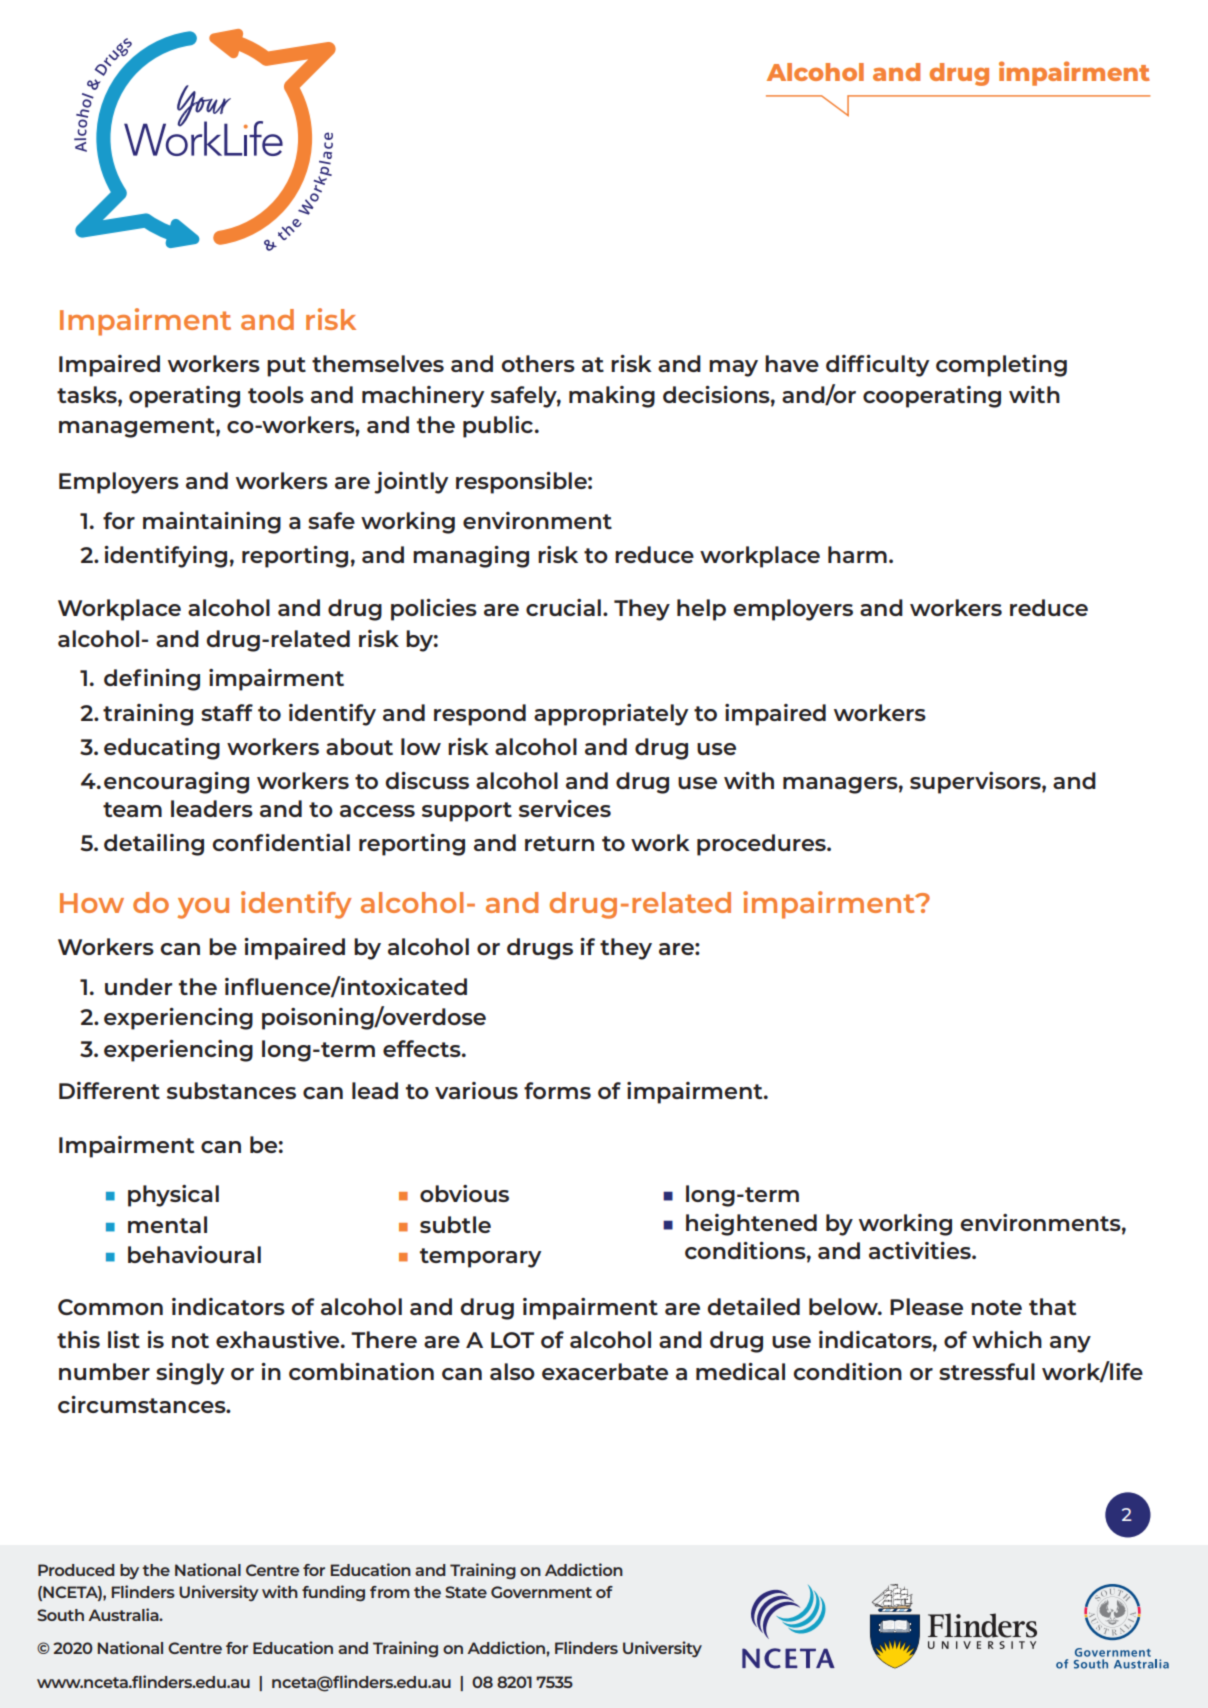 This screenshot has height=1708, width=1208. Describe the element at coordinates (557, 1090) in the screenshot. I see `forms` at that location.
